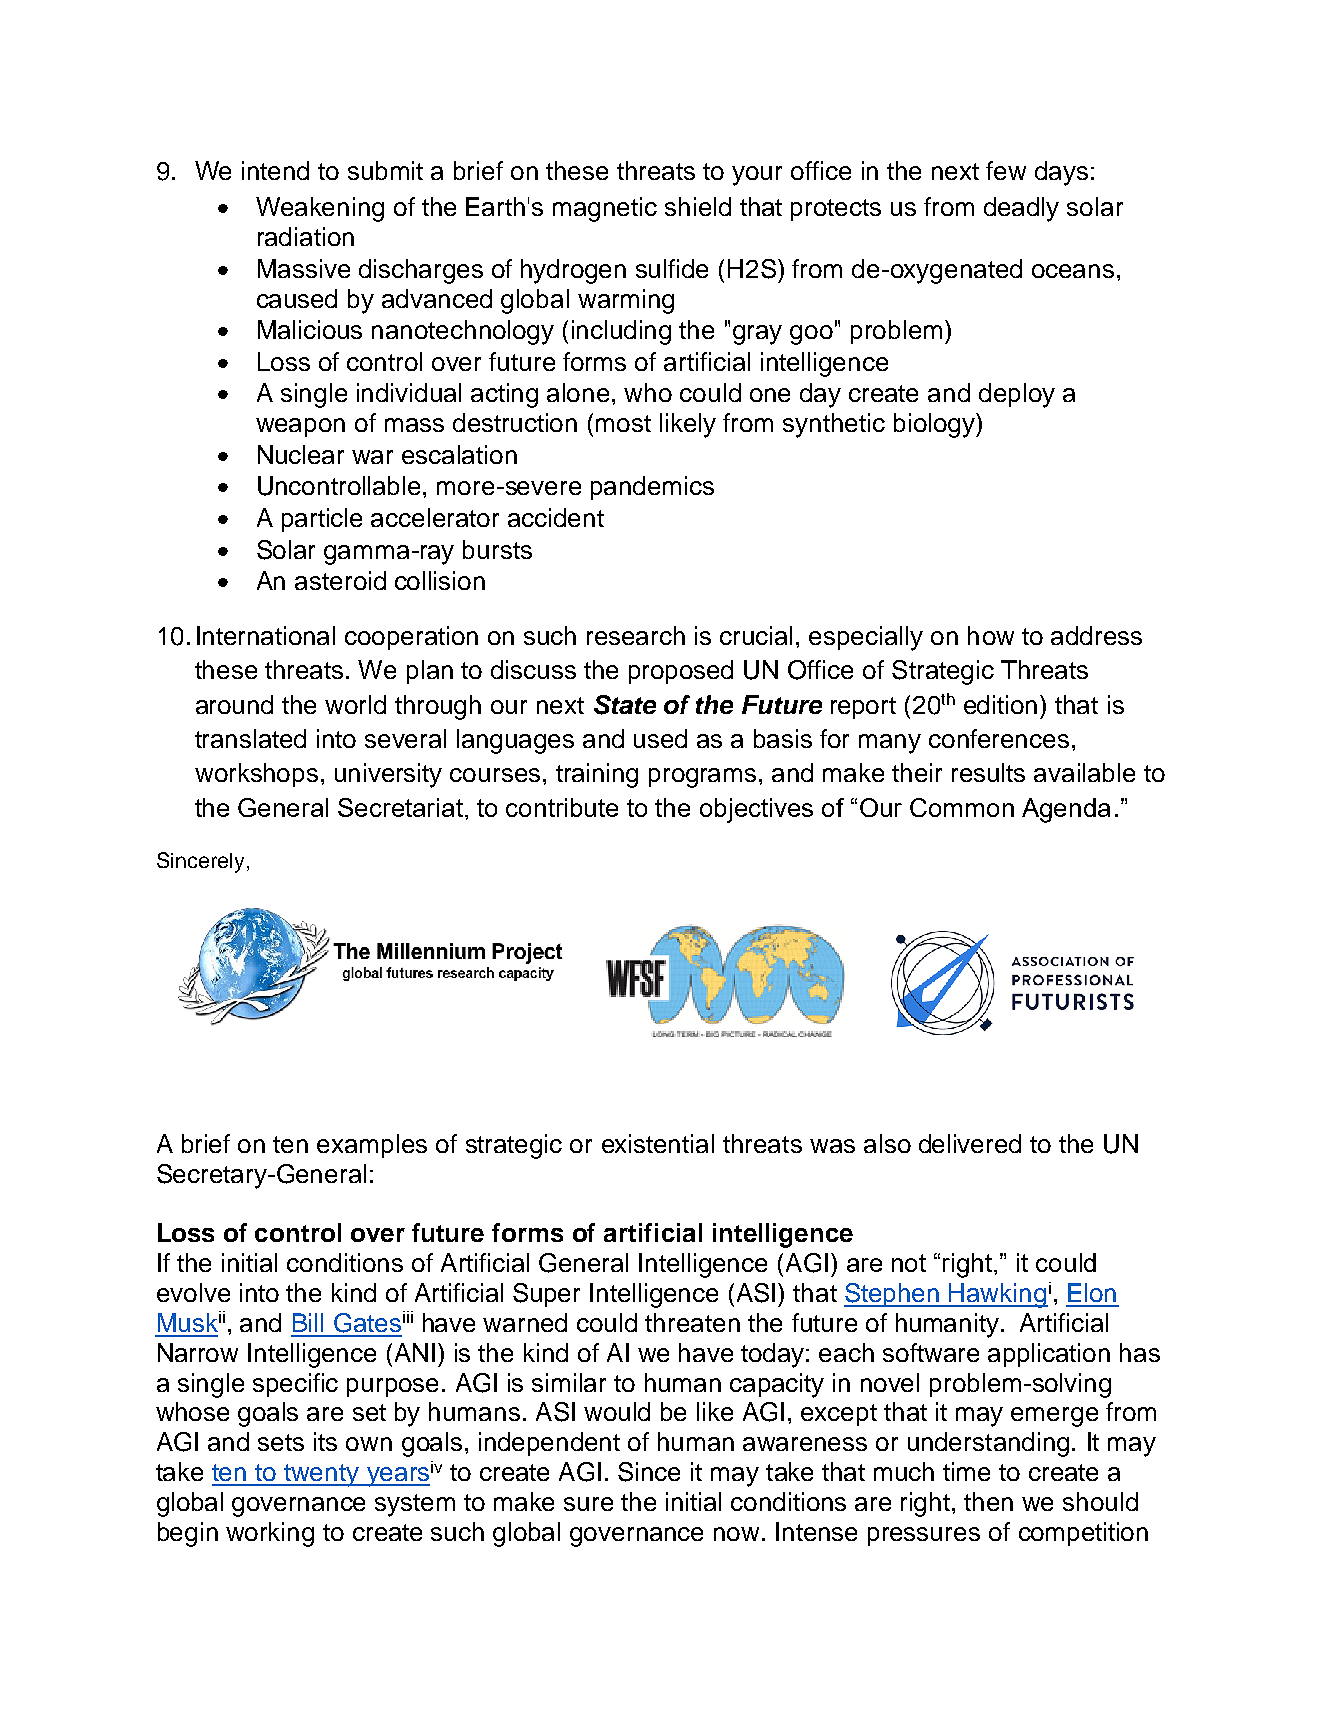  I want to click on Weakening, so click(320, 209).
